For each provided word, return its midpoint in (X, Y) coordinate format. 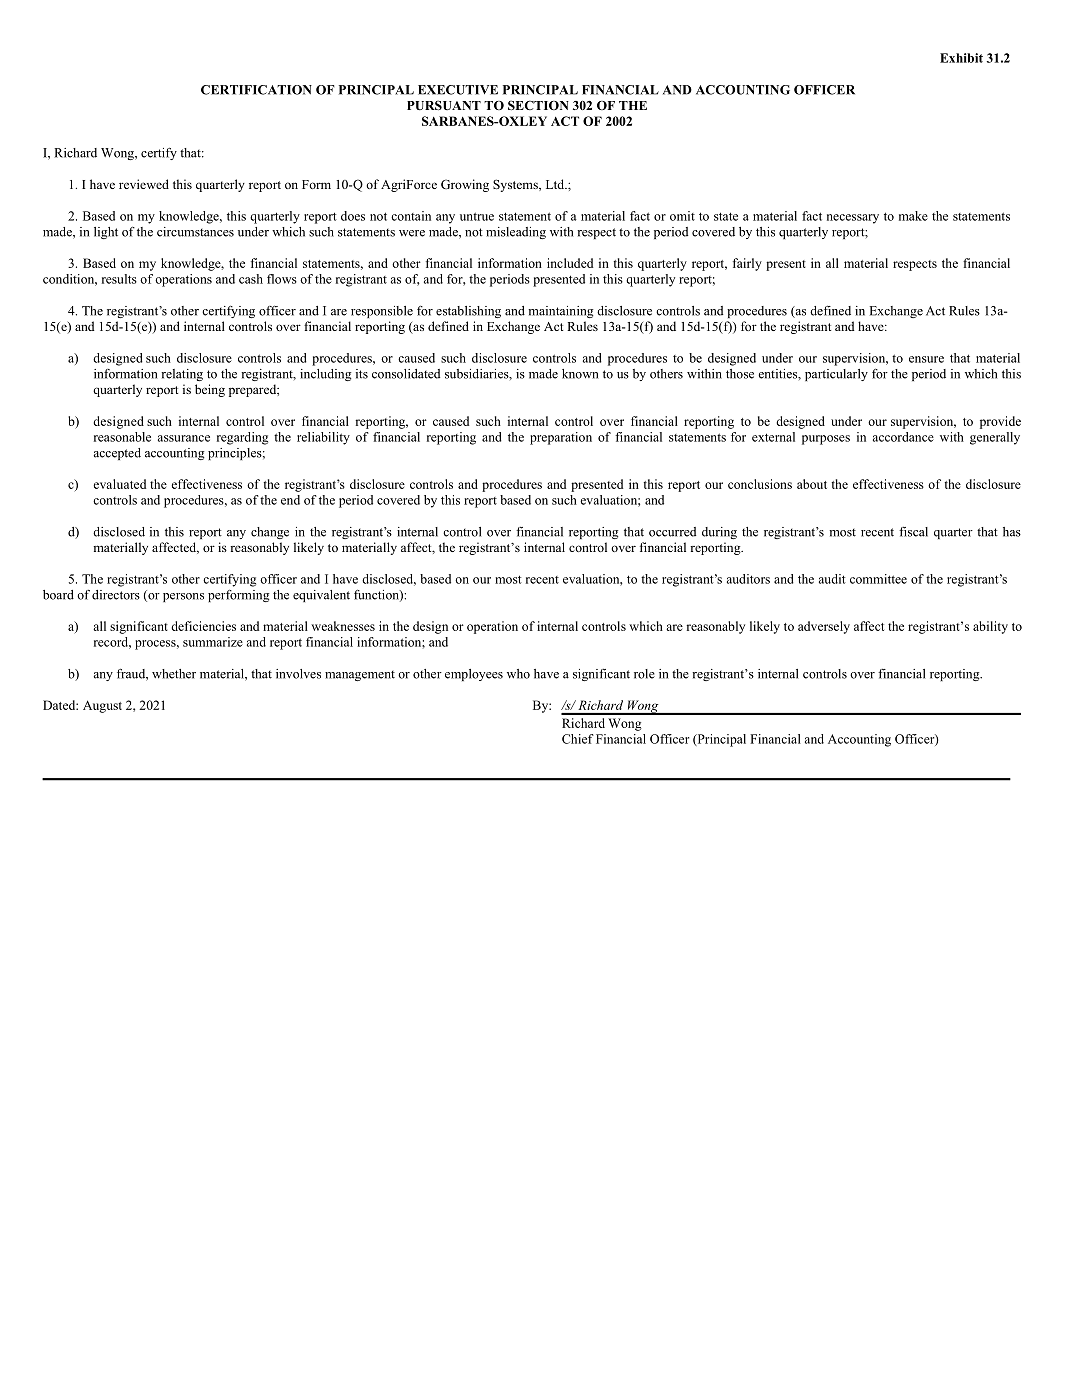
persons (183, 597)
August (102, 706)
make (913, 216)
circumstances (195, 232)
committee (878, 579)
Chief (578, 739)
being (210, 390)
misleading (516, 233)
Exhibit (961, 58)
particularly (836, 375)
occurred (672, 532)
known (580, 374)
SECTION (538, 105)
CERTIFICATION (256, 90)
